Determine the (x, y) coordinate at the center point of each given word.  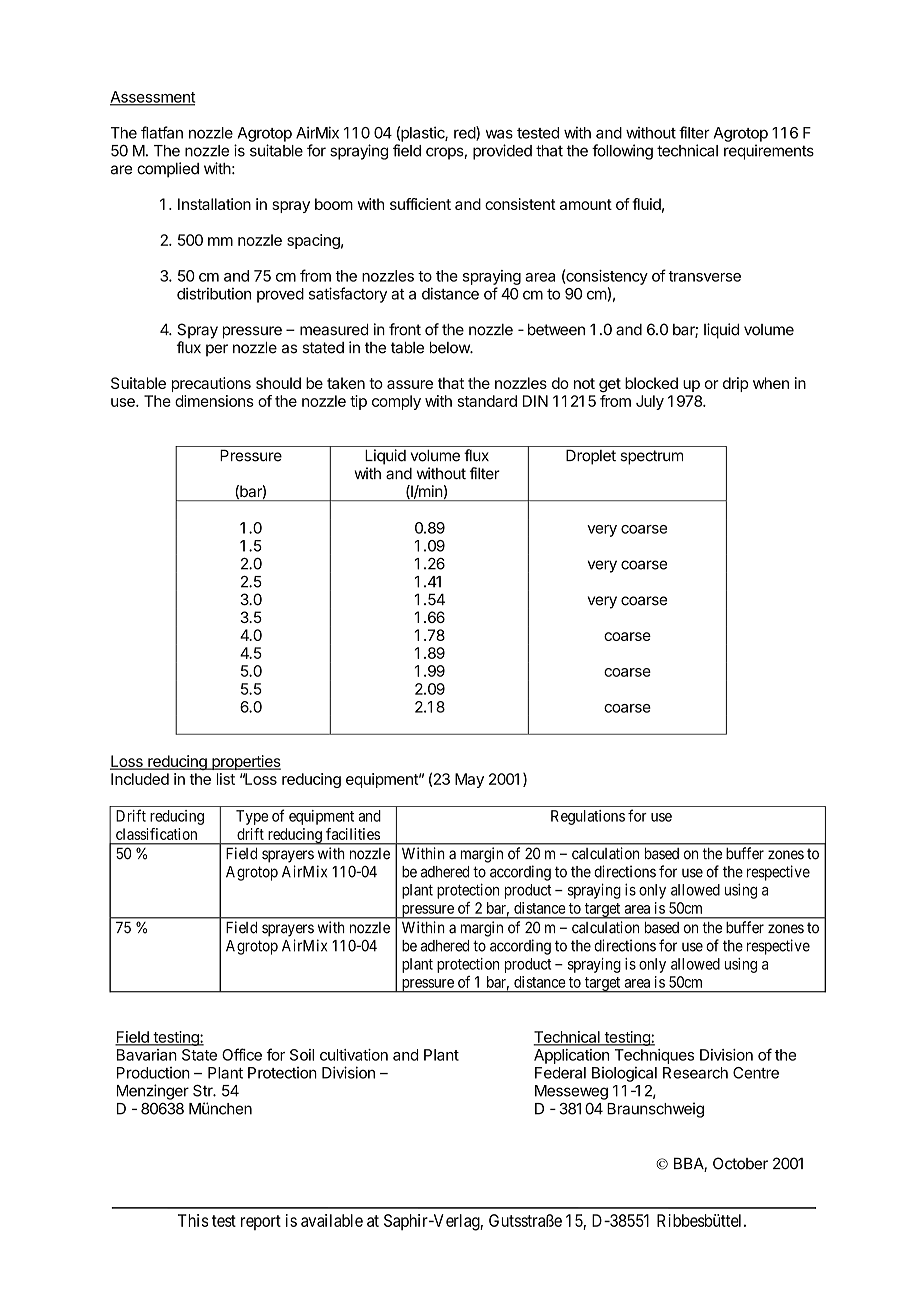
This (193, 1220)
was (499, 134)
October (740, 1163)
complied (168, 170)
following (622, 152)
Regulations (588, 817)
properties (245, 762)
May (469, 780)
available (332, 1220)
